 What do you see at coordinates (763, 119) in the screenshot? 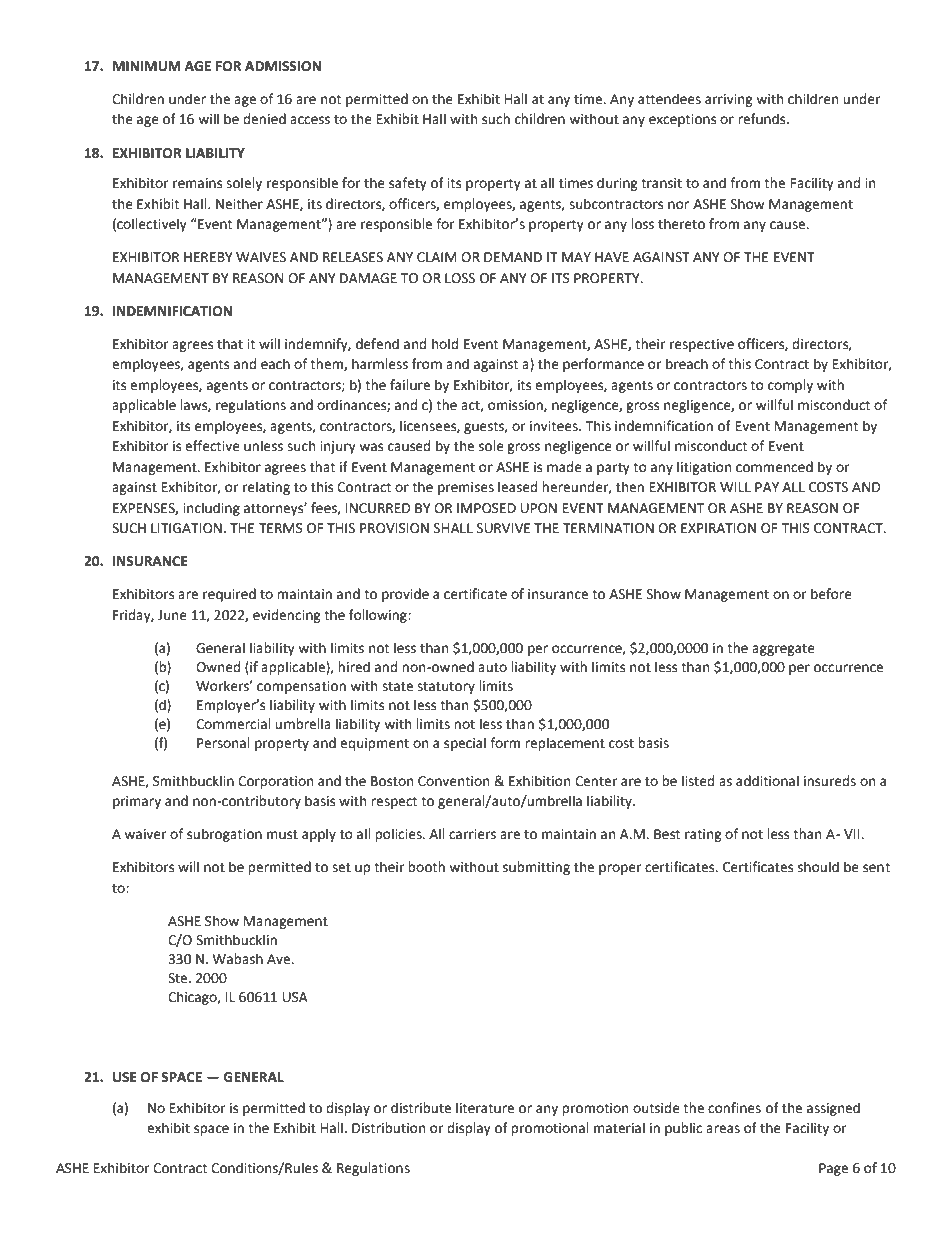
I see `refunds` at bounding box center [763, 119].
